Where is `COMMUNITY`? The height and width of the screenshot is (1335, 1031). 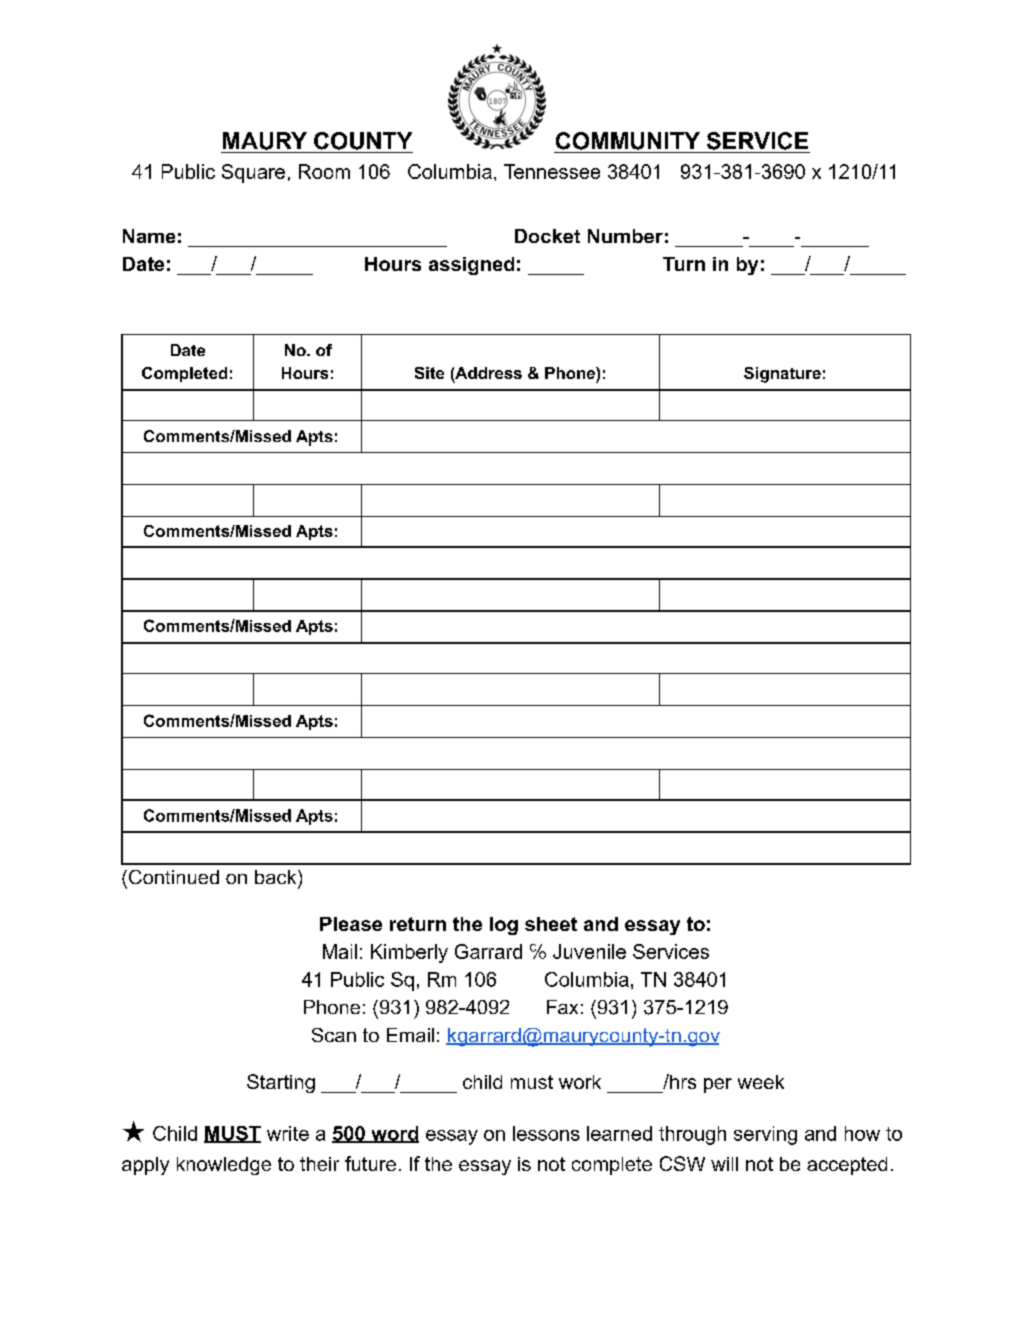
COMMUNITY is located at coordinates (628, 141).
